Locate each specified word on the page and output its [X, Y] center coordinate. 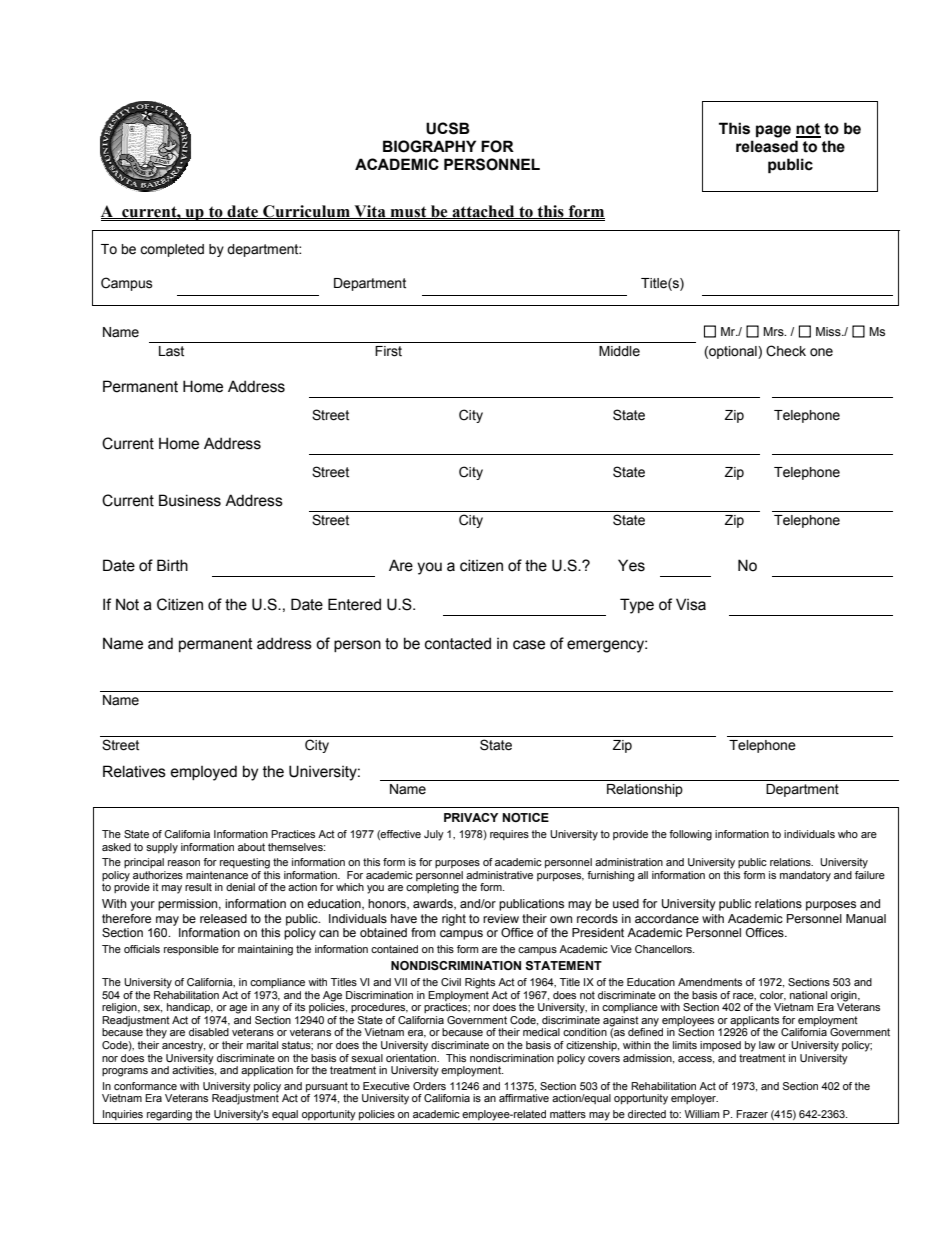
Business [190, 500]
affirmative [524, 1098]
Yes [631, 565]
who [848, 834]
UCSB [448, 128]
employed [204, 773]
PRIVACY [471, 817]
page [773, 131]
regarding [169, 1115]
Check [786, 351]
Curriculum [306, 212]
